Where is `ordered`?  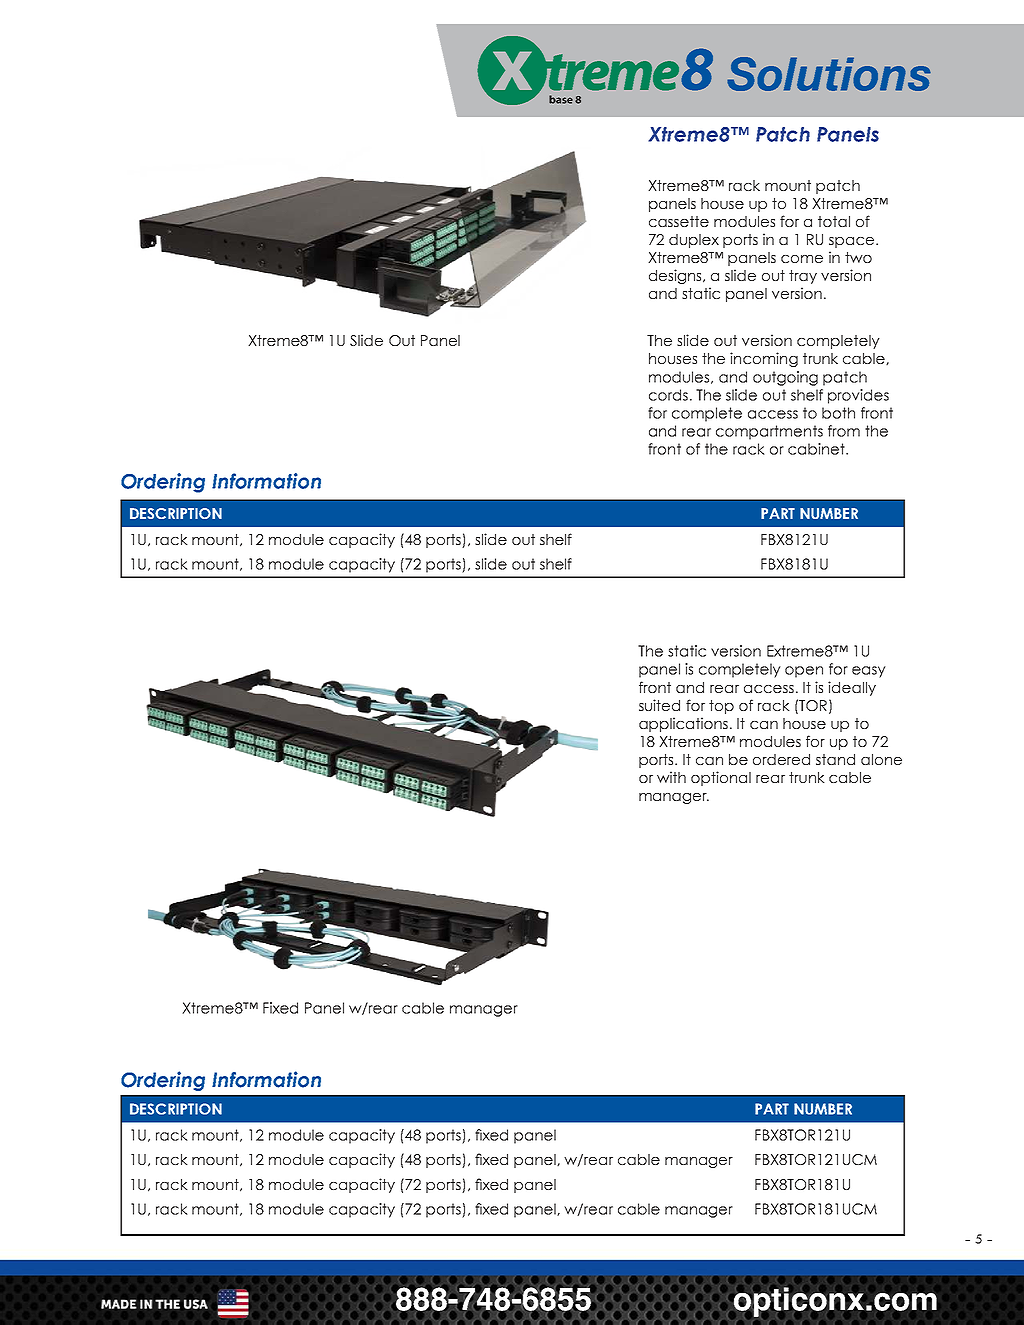 ordered is located at coordinates (781, 759).
